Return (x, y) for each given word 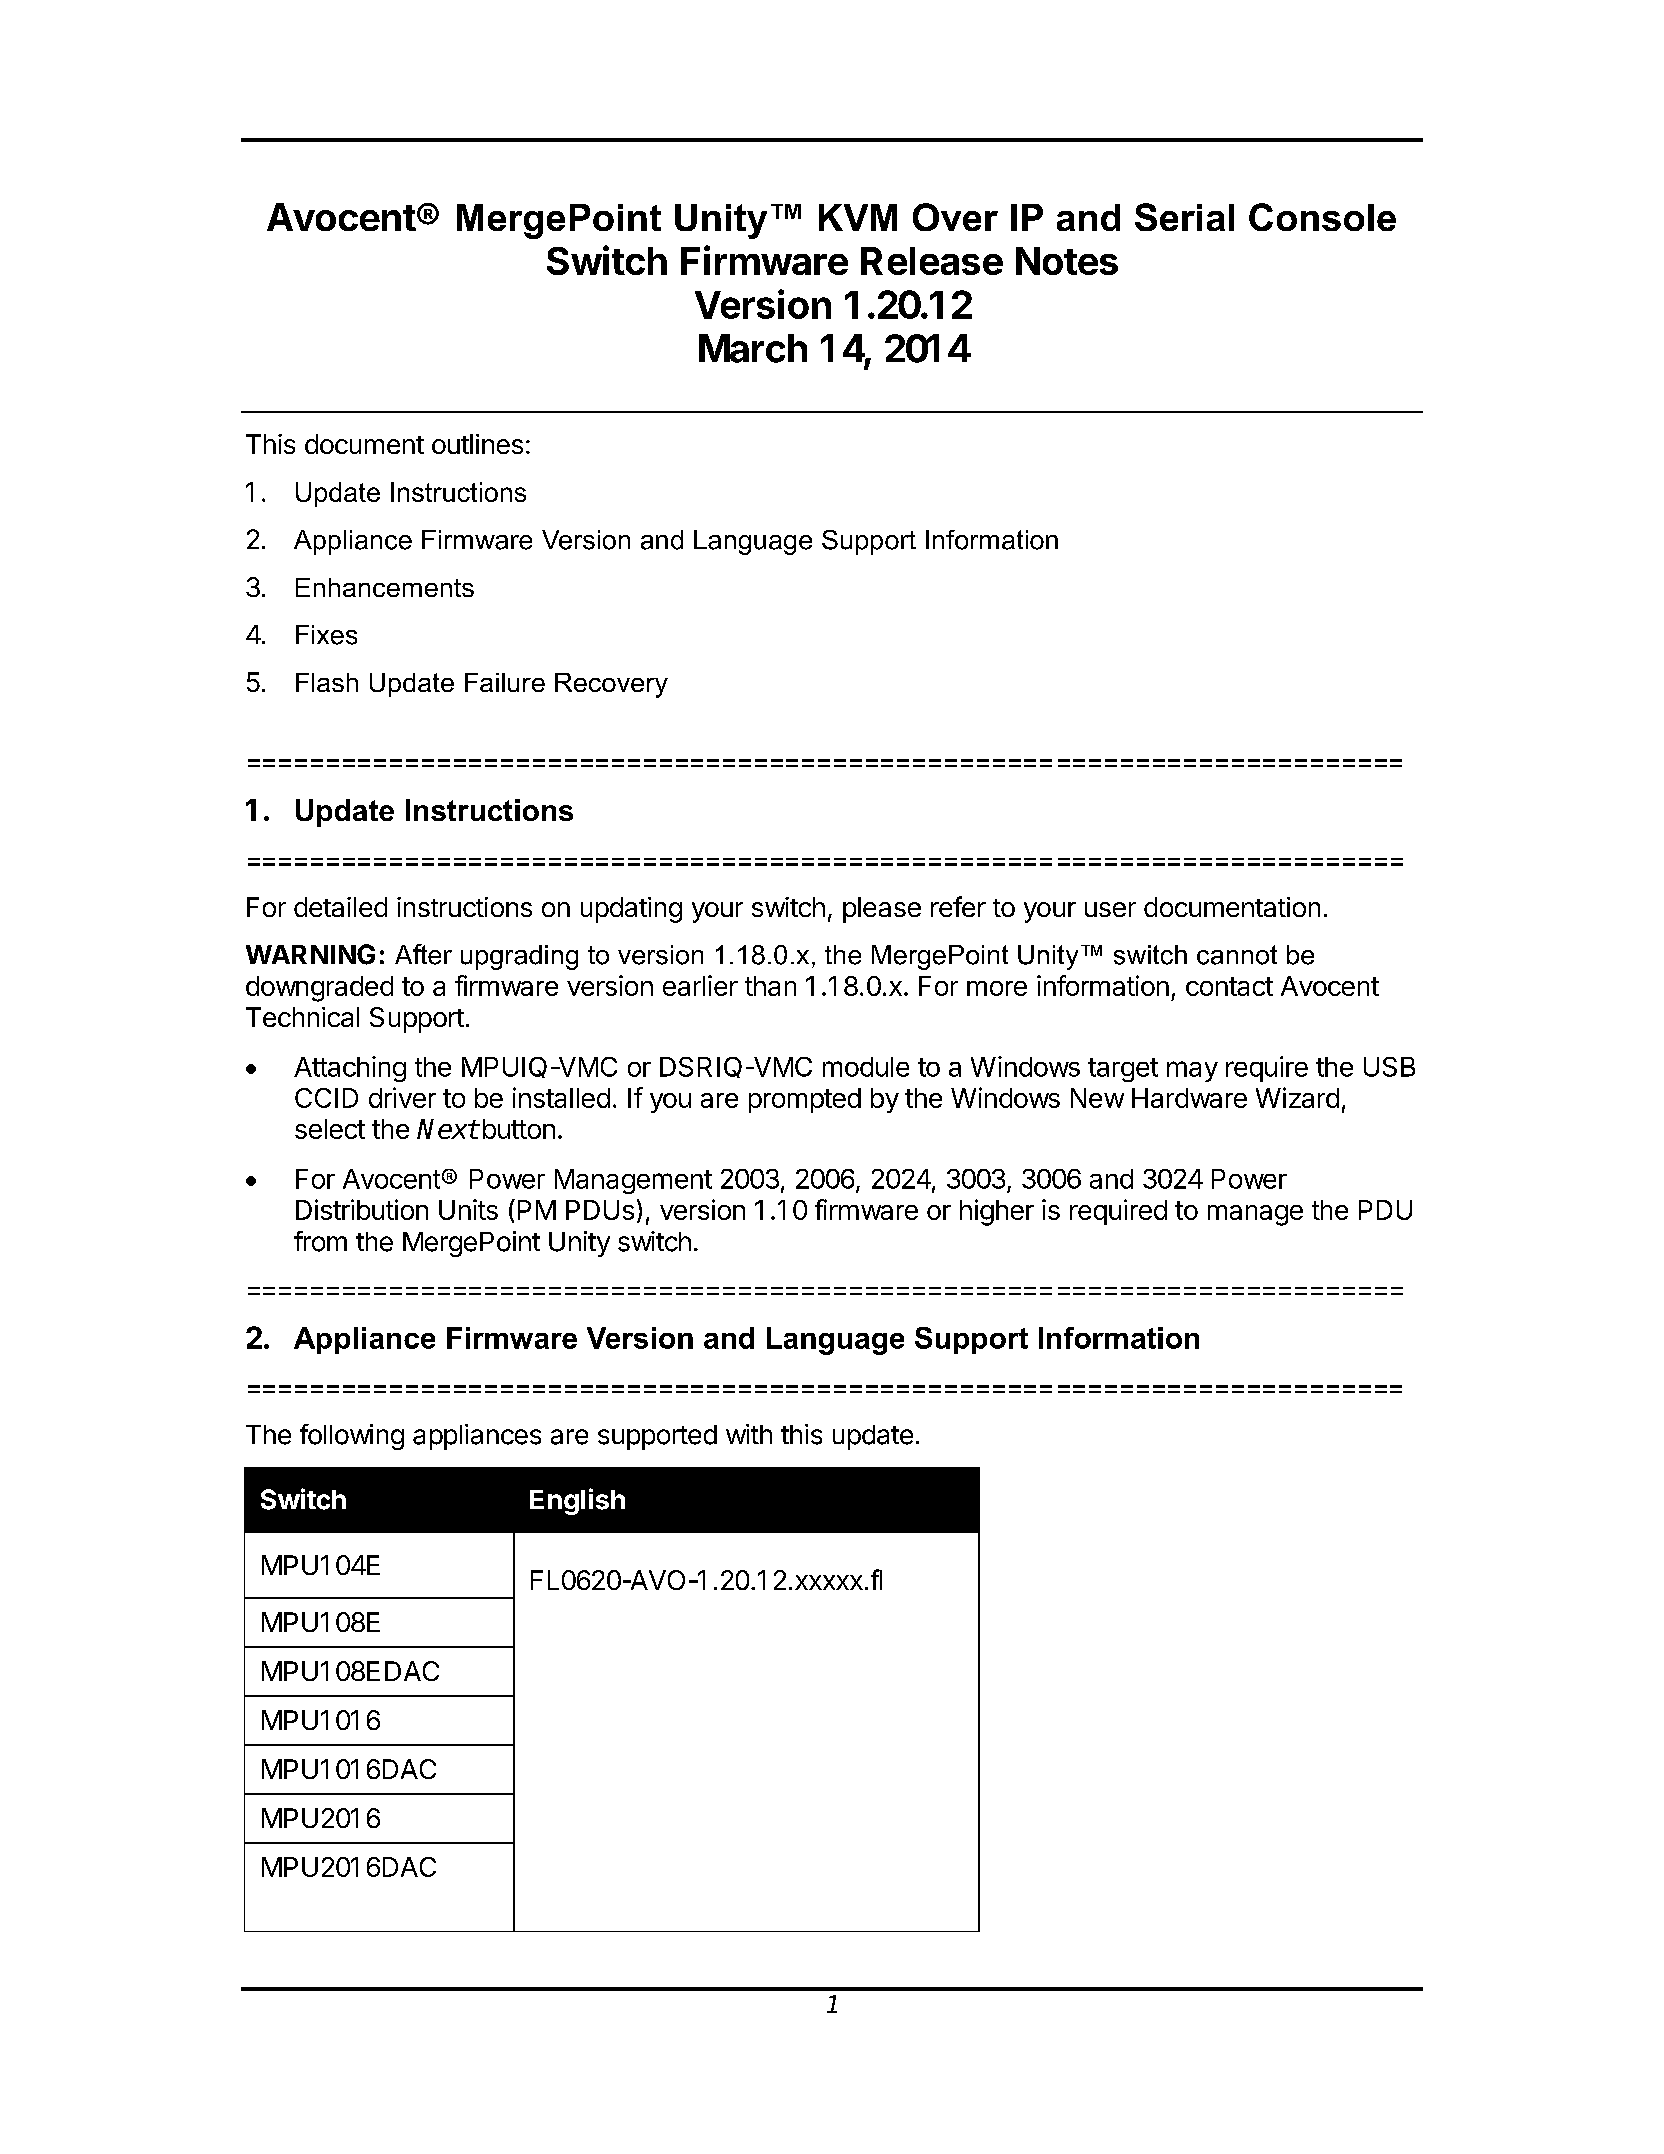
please (882, 910)
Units (468, 1209)
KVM (858, 217)
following (352, 1437)
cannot (1237, 955)
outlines (477, 444)
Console (1322, 217)
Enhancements (385, 587)
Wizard (1297, 1097)
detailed (340, 907)
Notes (1067, 261)
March (753, 348)
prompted (805, 1100)
